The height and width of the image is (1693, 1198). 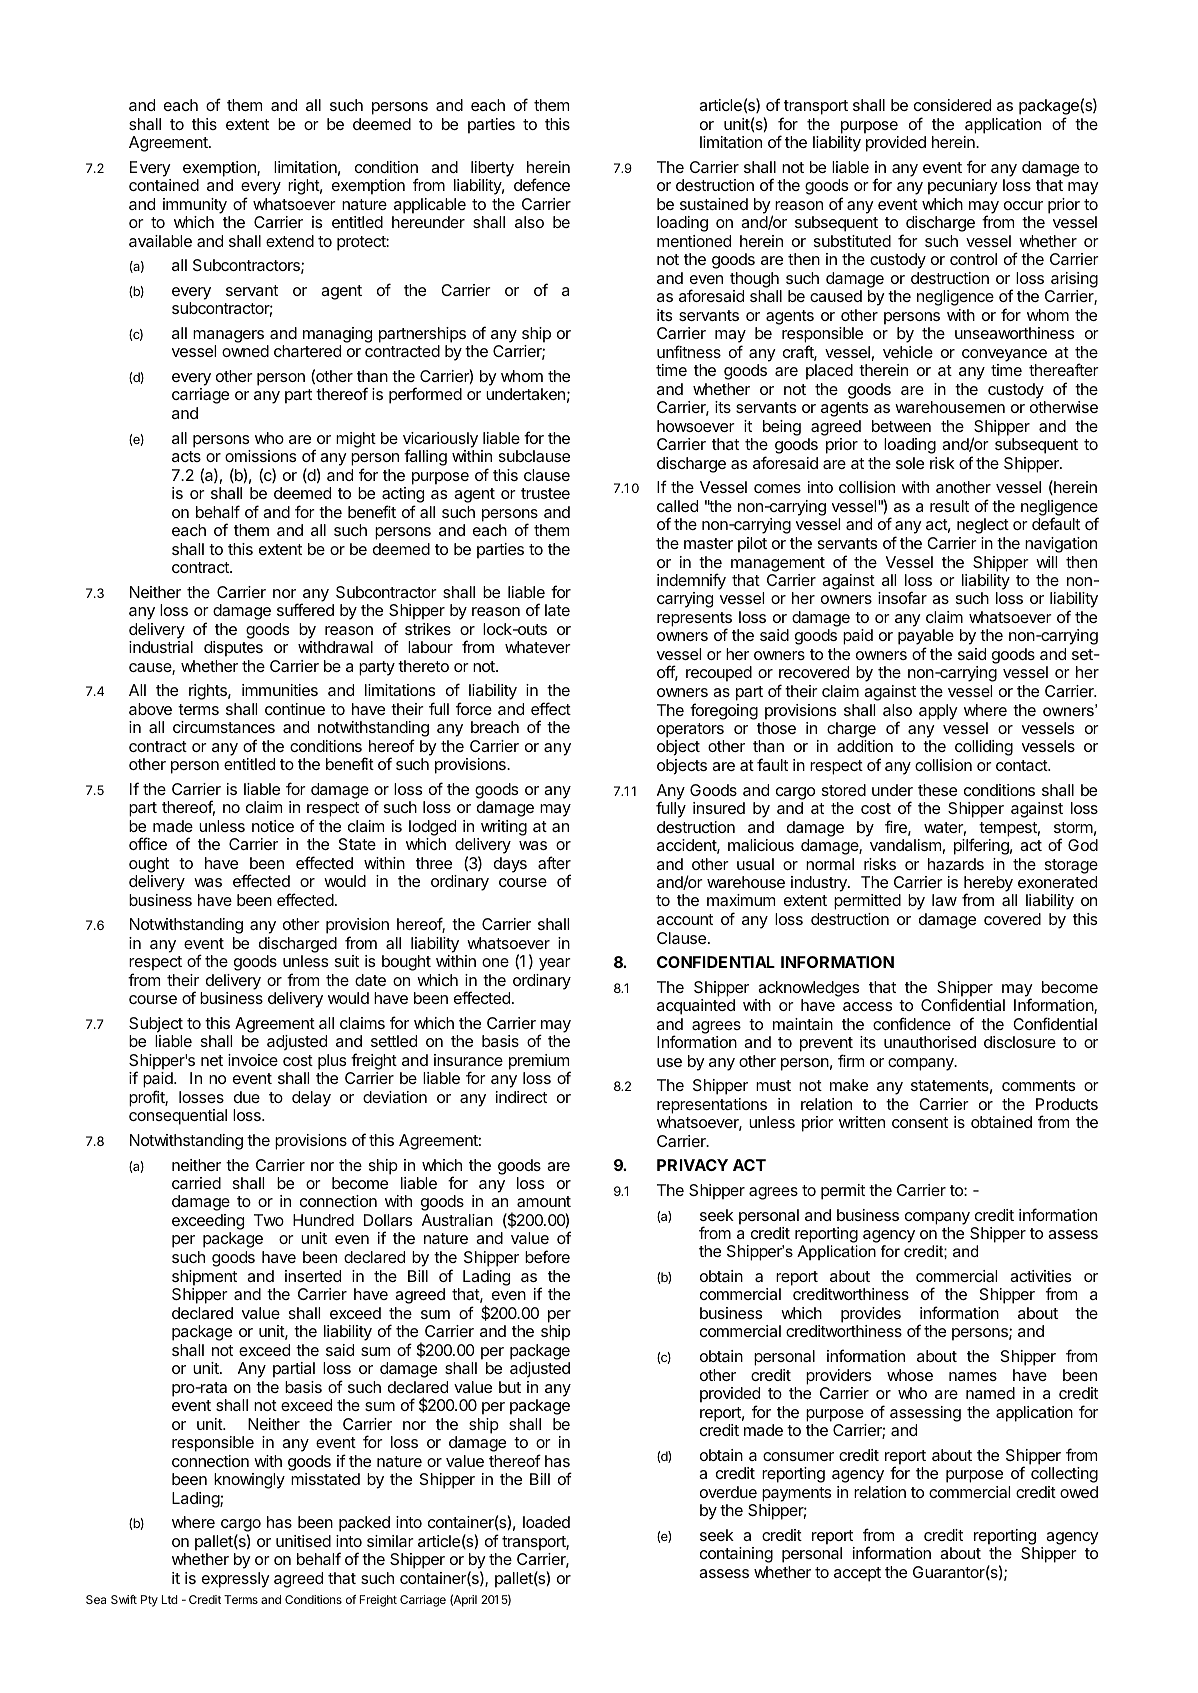 I want to click on expressly, so click(x=236, y=1580).
